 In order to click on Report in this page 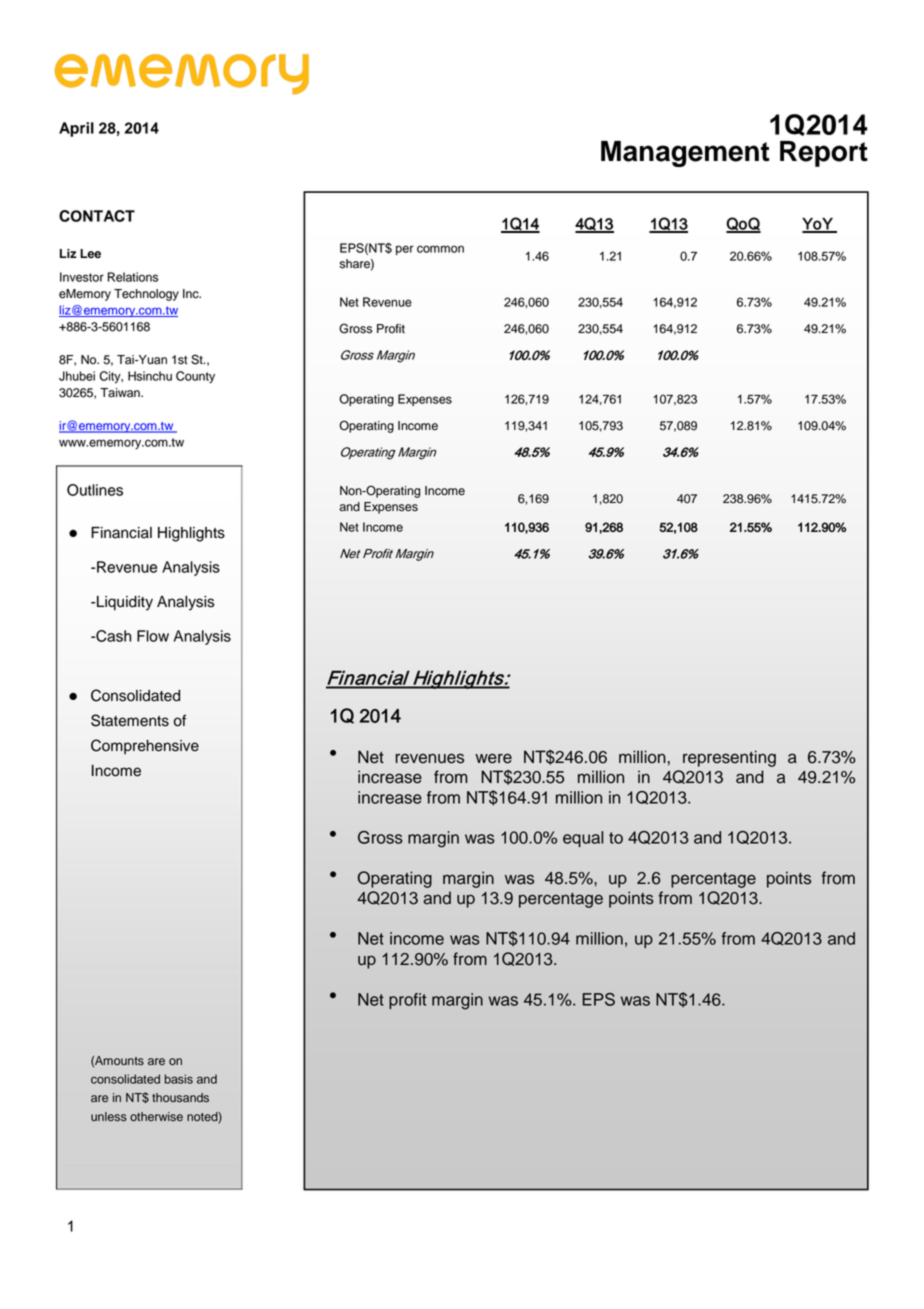, I will do `click(824, 154)`.
